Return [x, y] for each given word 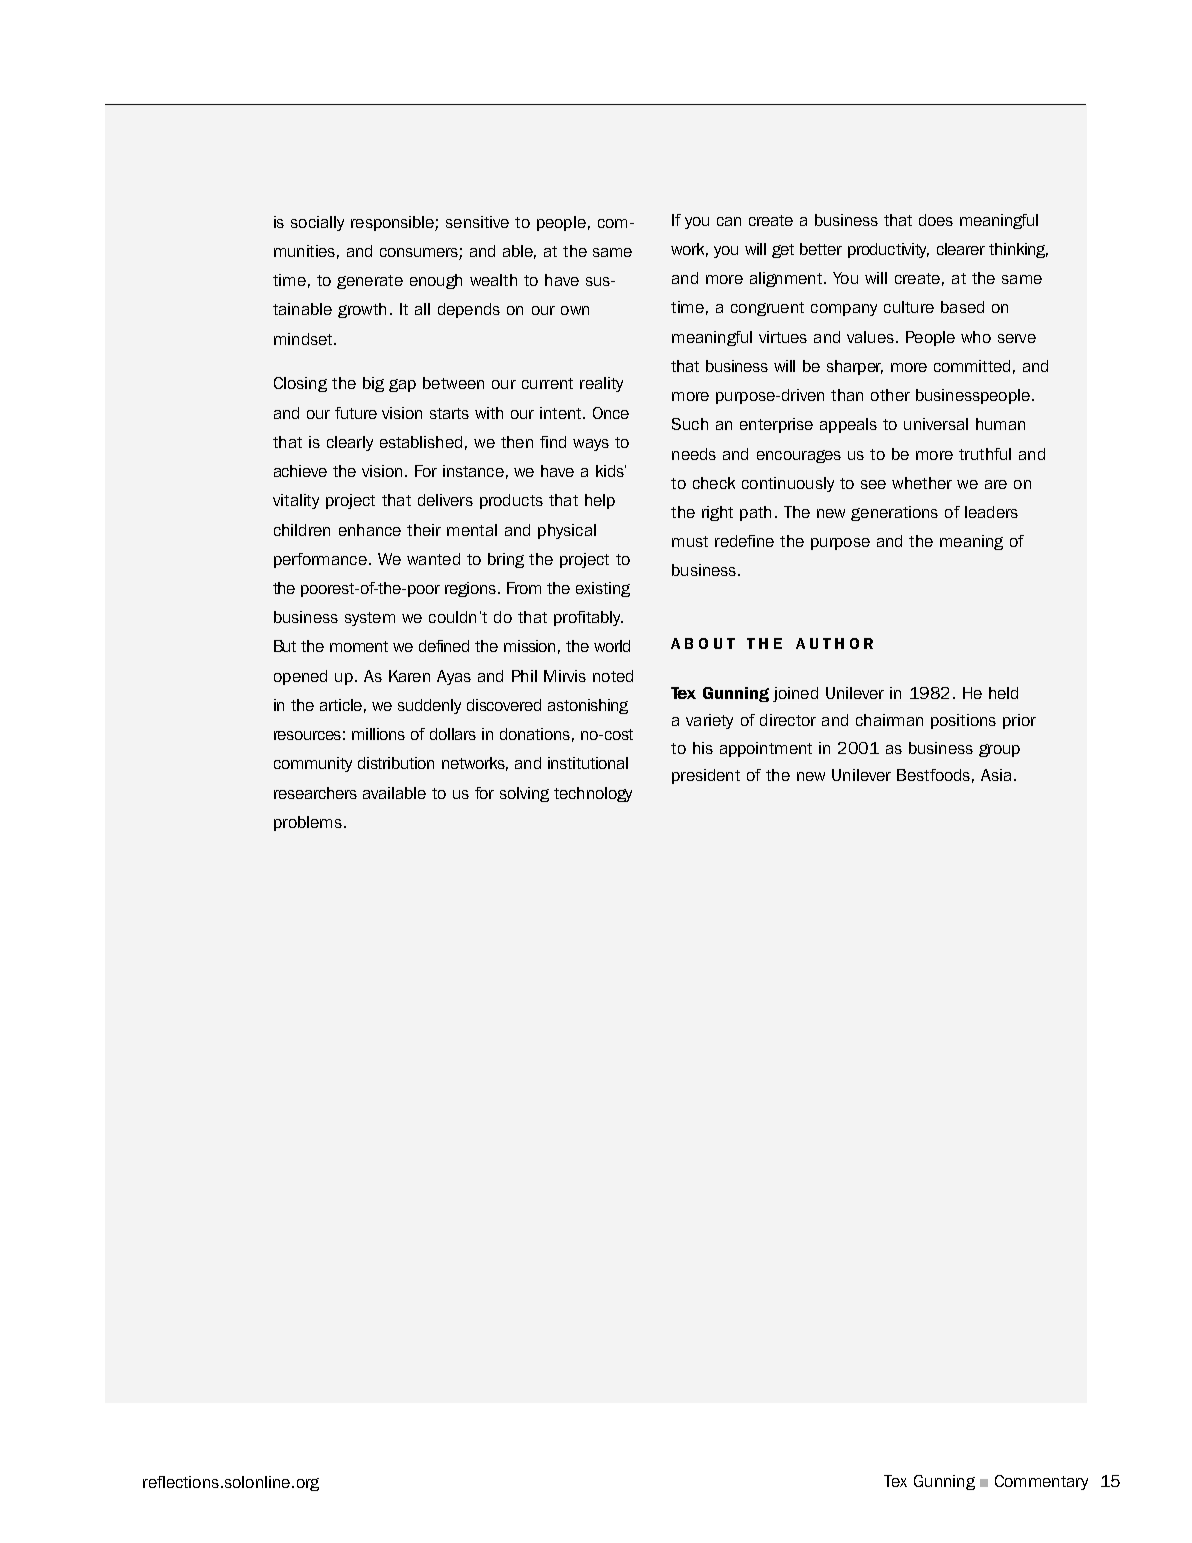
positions [963, 721]
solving [524, 794]
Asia [996, 775]
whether [922, 483]
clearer [961, 249]
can [729, 221]
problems [308, 823]
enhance [370, 530]
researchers [315, 793]
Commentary [1041, 1482]
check [714, 483]
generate [370, 282]
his [703, 748]
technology [593, 794]
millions [378, 734]
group [999, 750]
